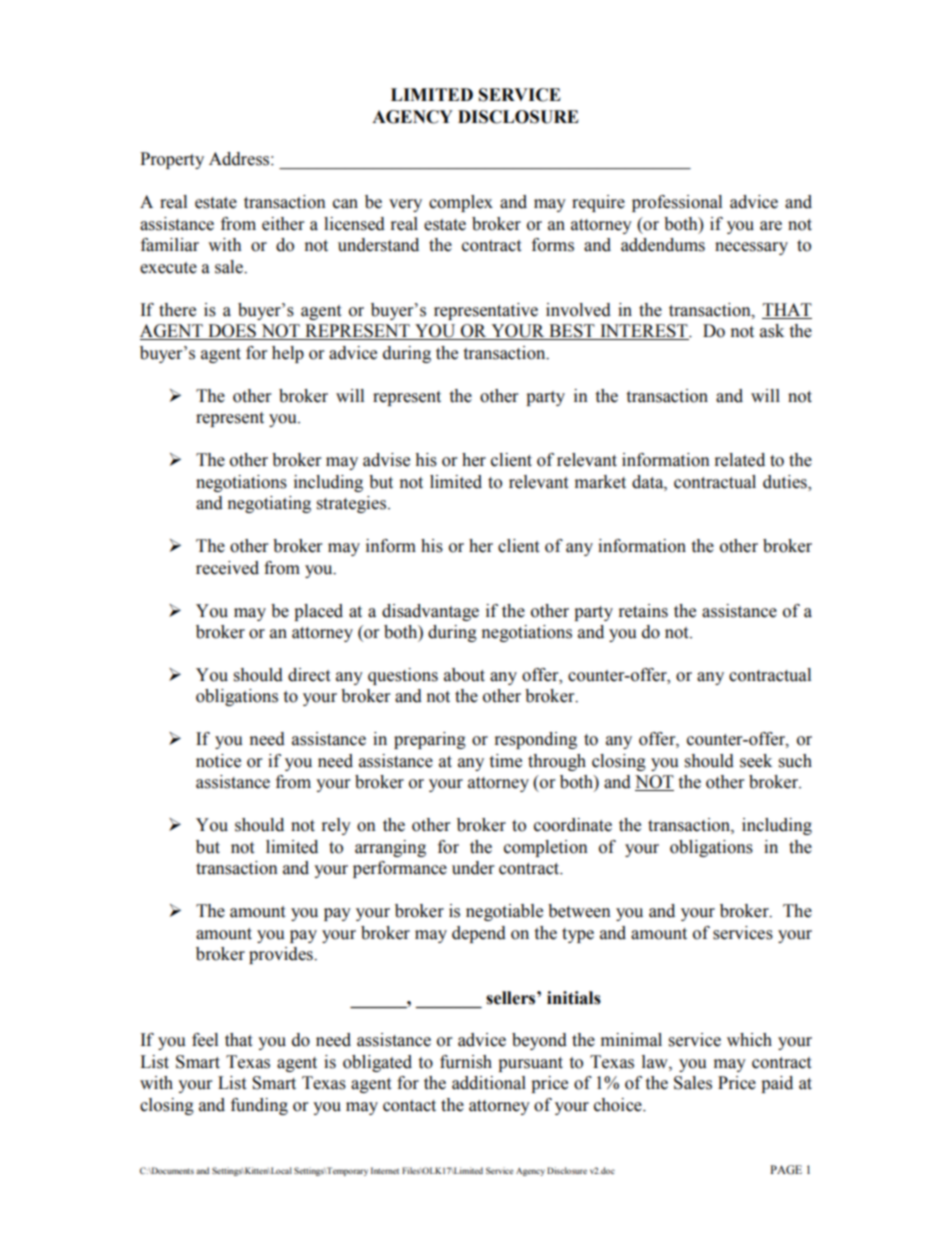  I want to click on about, so click(464, 675).
